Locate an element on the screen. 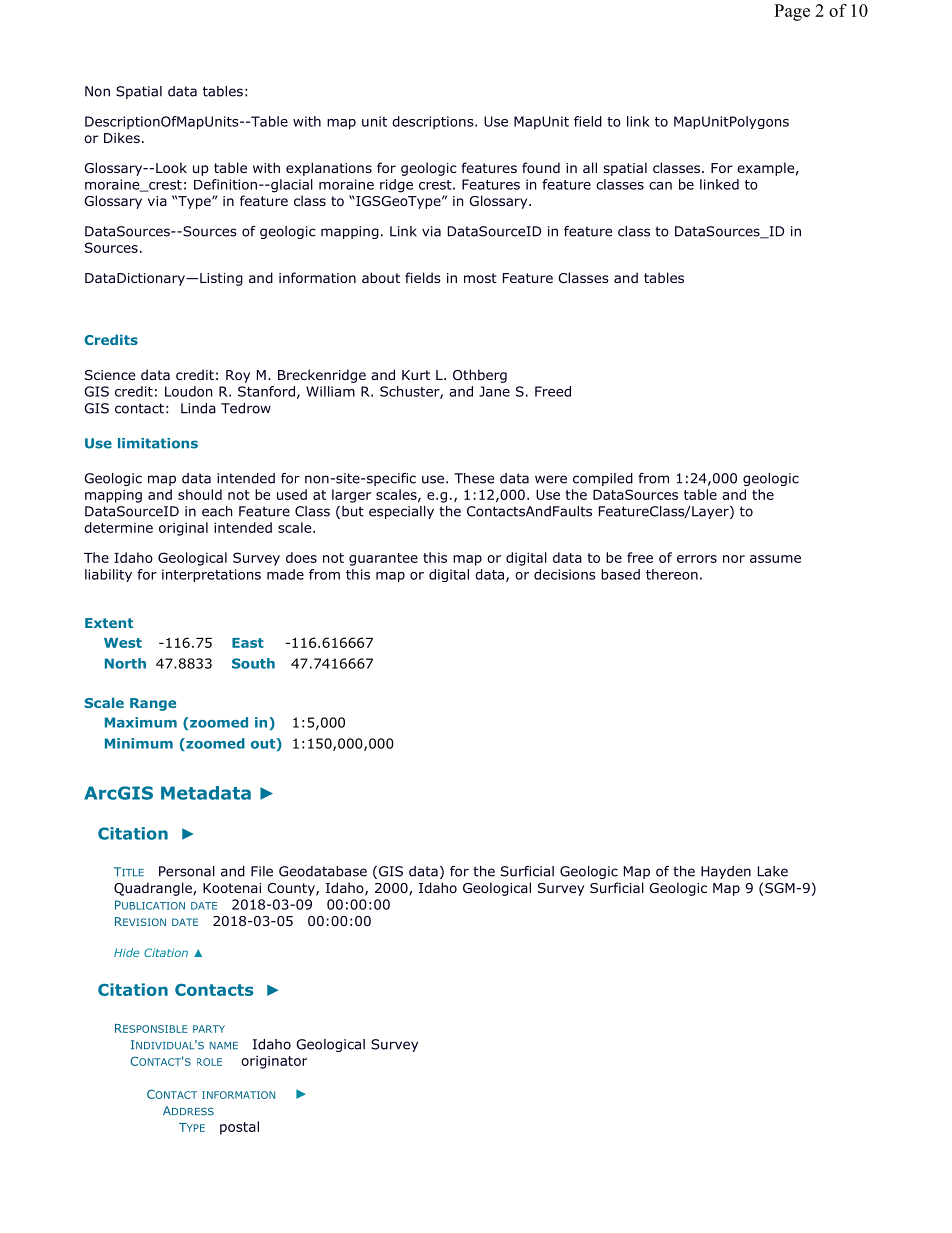  Page is located at coordinates (792, 12).
